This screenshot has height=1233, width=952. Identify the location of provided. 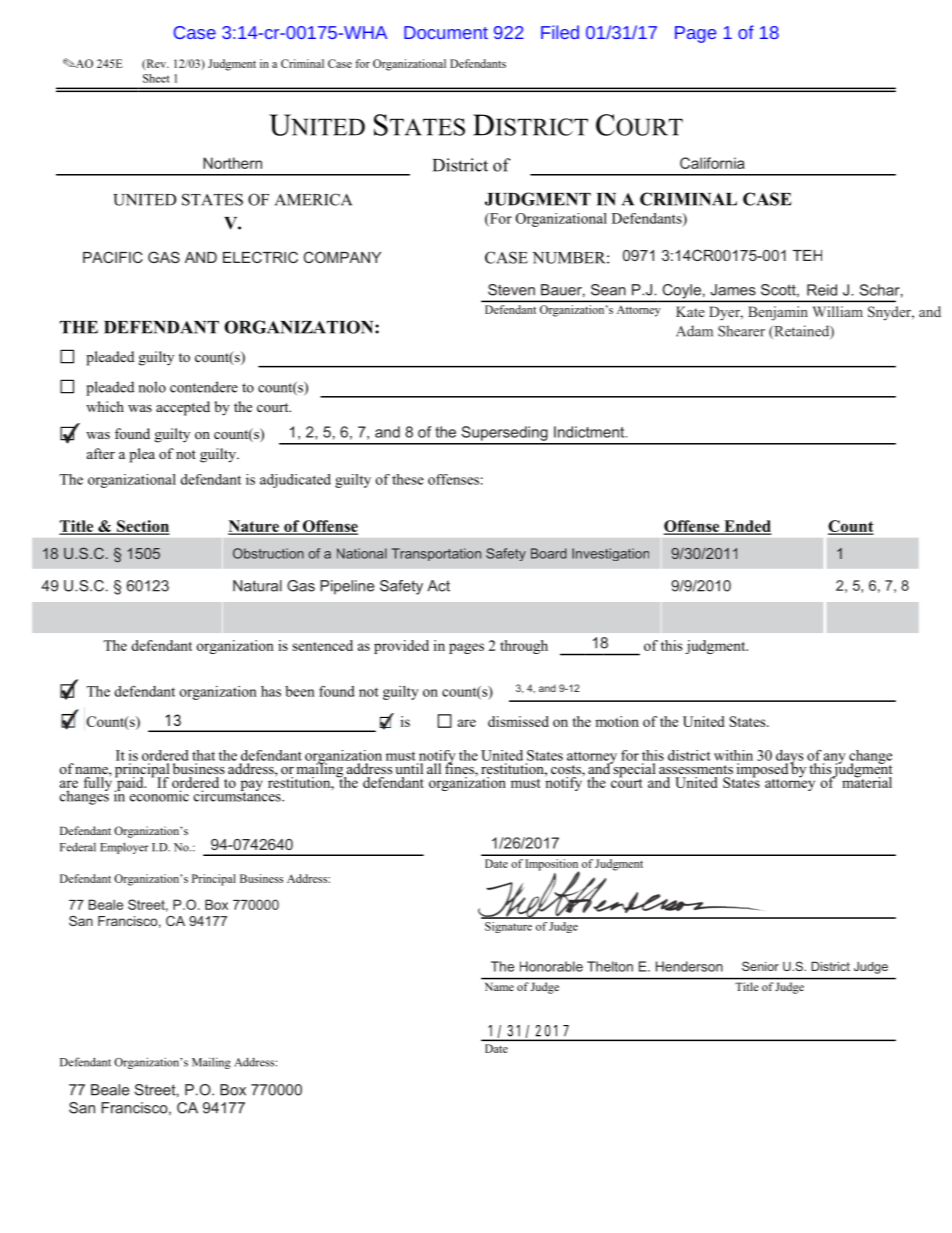
(401, 647).
